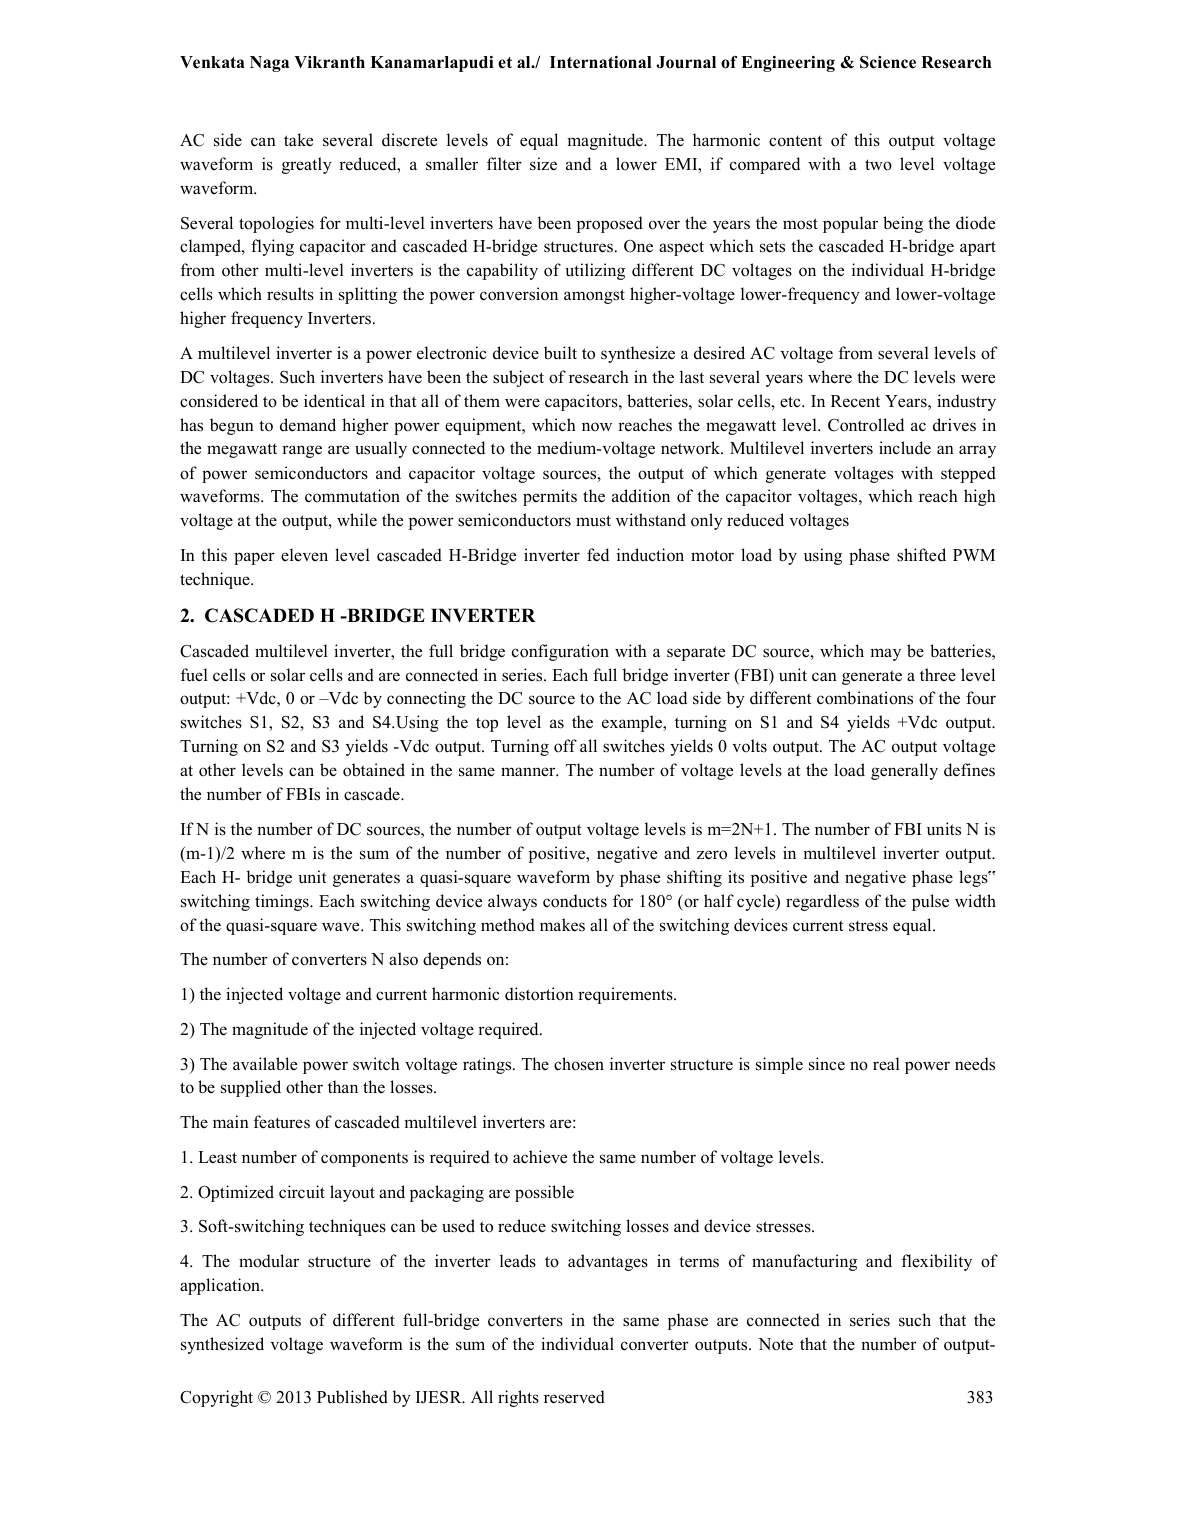 The image size is (1177, 1523). Describe the element at coordinates (775, 1344) in the image. I see `Note` at that location.
